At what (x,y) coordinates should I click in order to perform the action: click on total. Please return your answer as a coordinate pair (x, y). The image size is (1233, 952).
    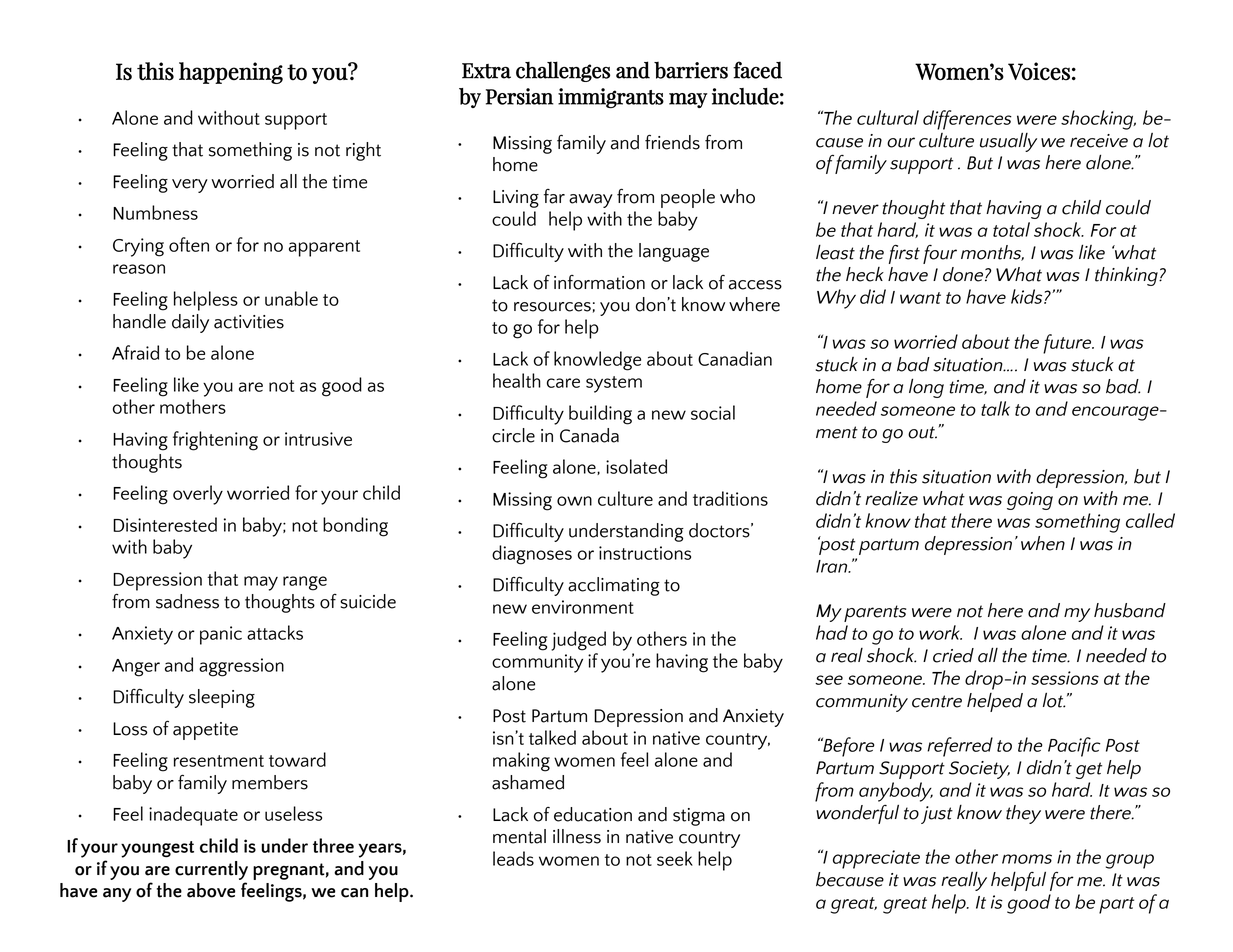
    Looking at the image, I should click on (1011, 229).
